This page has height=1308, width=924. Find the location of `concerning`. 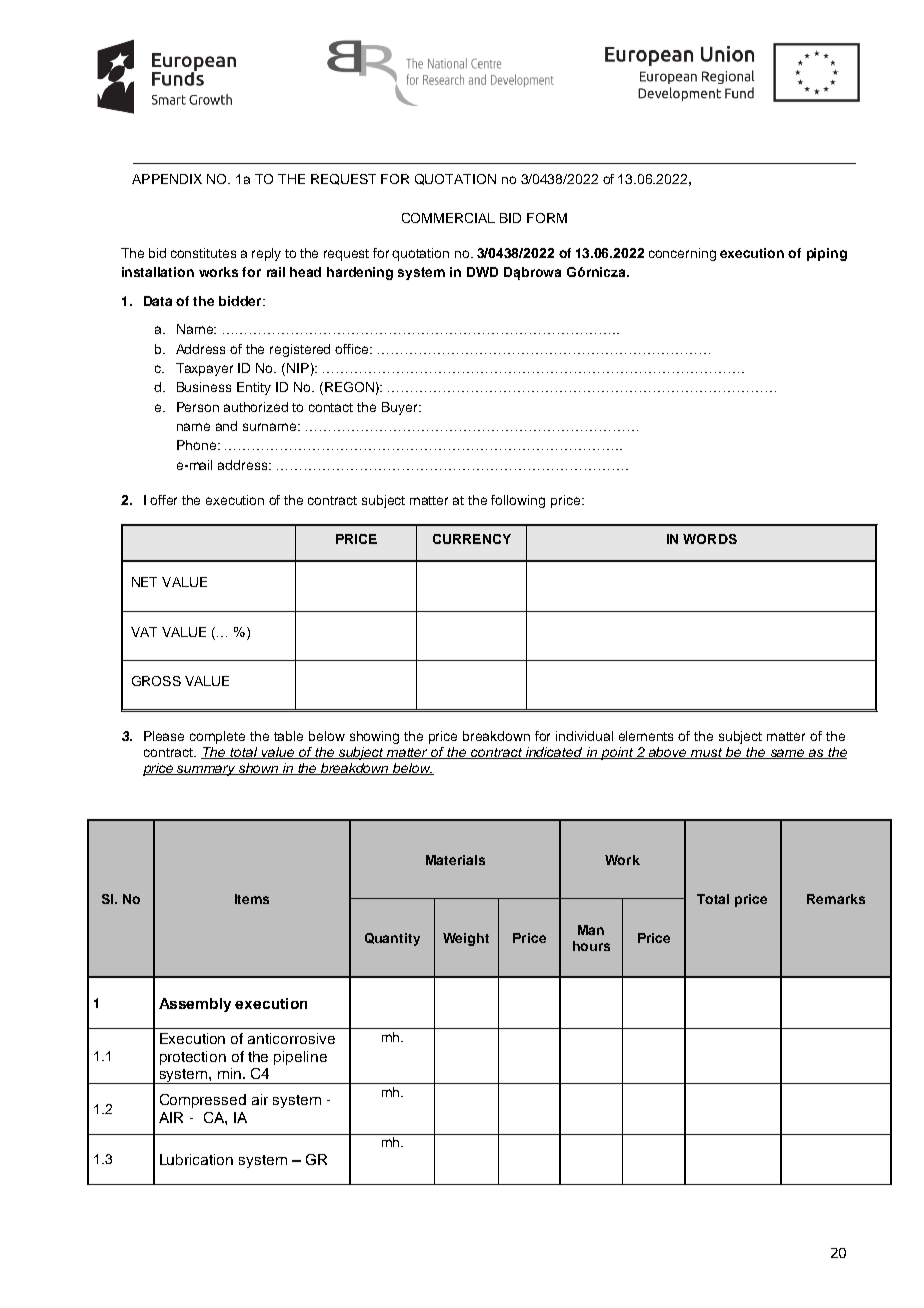

concerning is located at coordinates (682, 254).
